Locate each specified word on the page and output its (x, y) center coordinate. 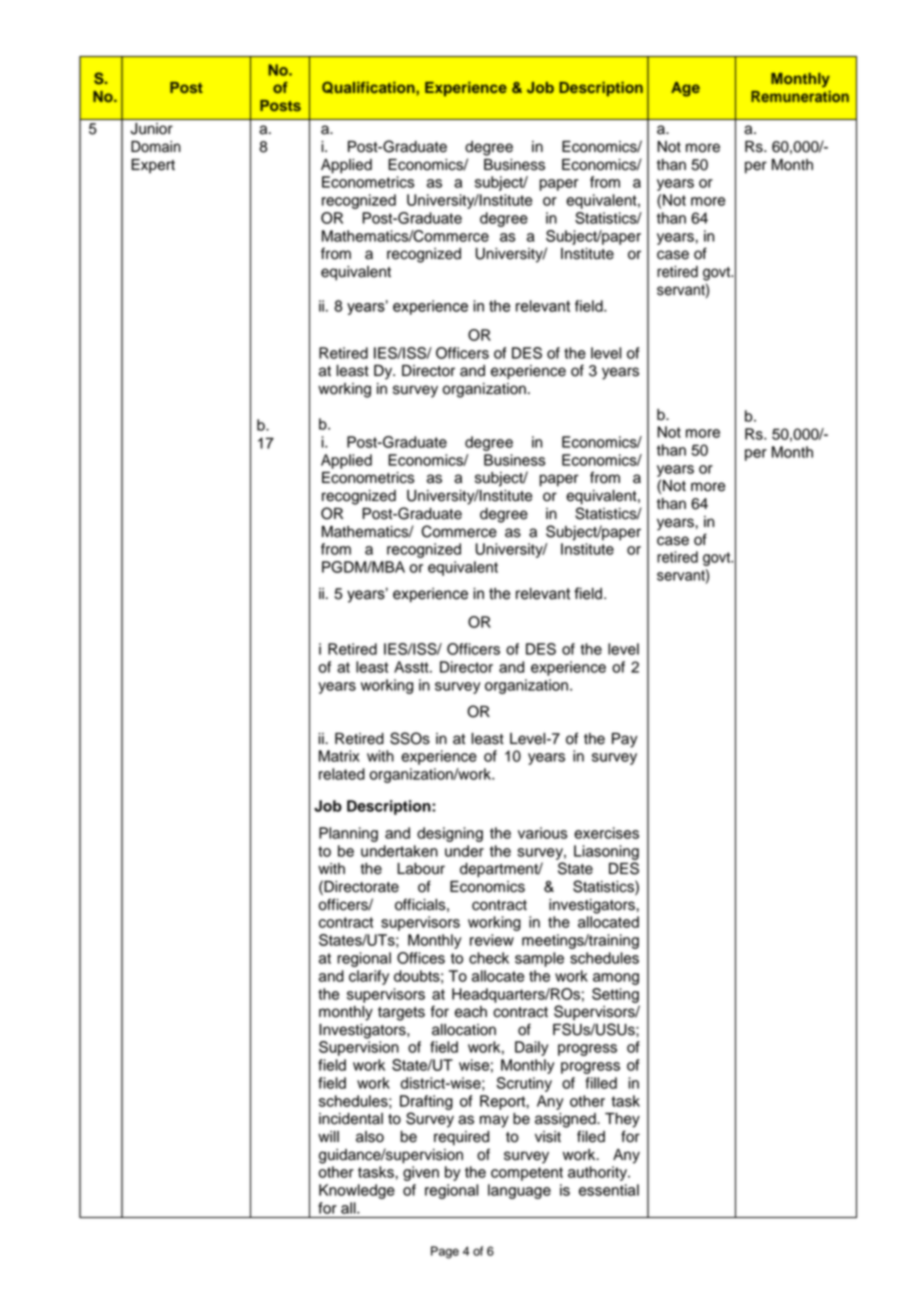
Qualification (369, 88)
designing (450, 834)
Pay (625, 740)
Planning (348, 834)
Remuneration (800, 96)
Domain (156, 147)
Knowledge (357, 1191)
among (616, 979)
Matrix (339, 756)
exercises (606, 833)
